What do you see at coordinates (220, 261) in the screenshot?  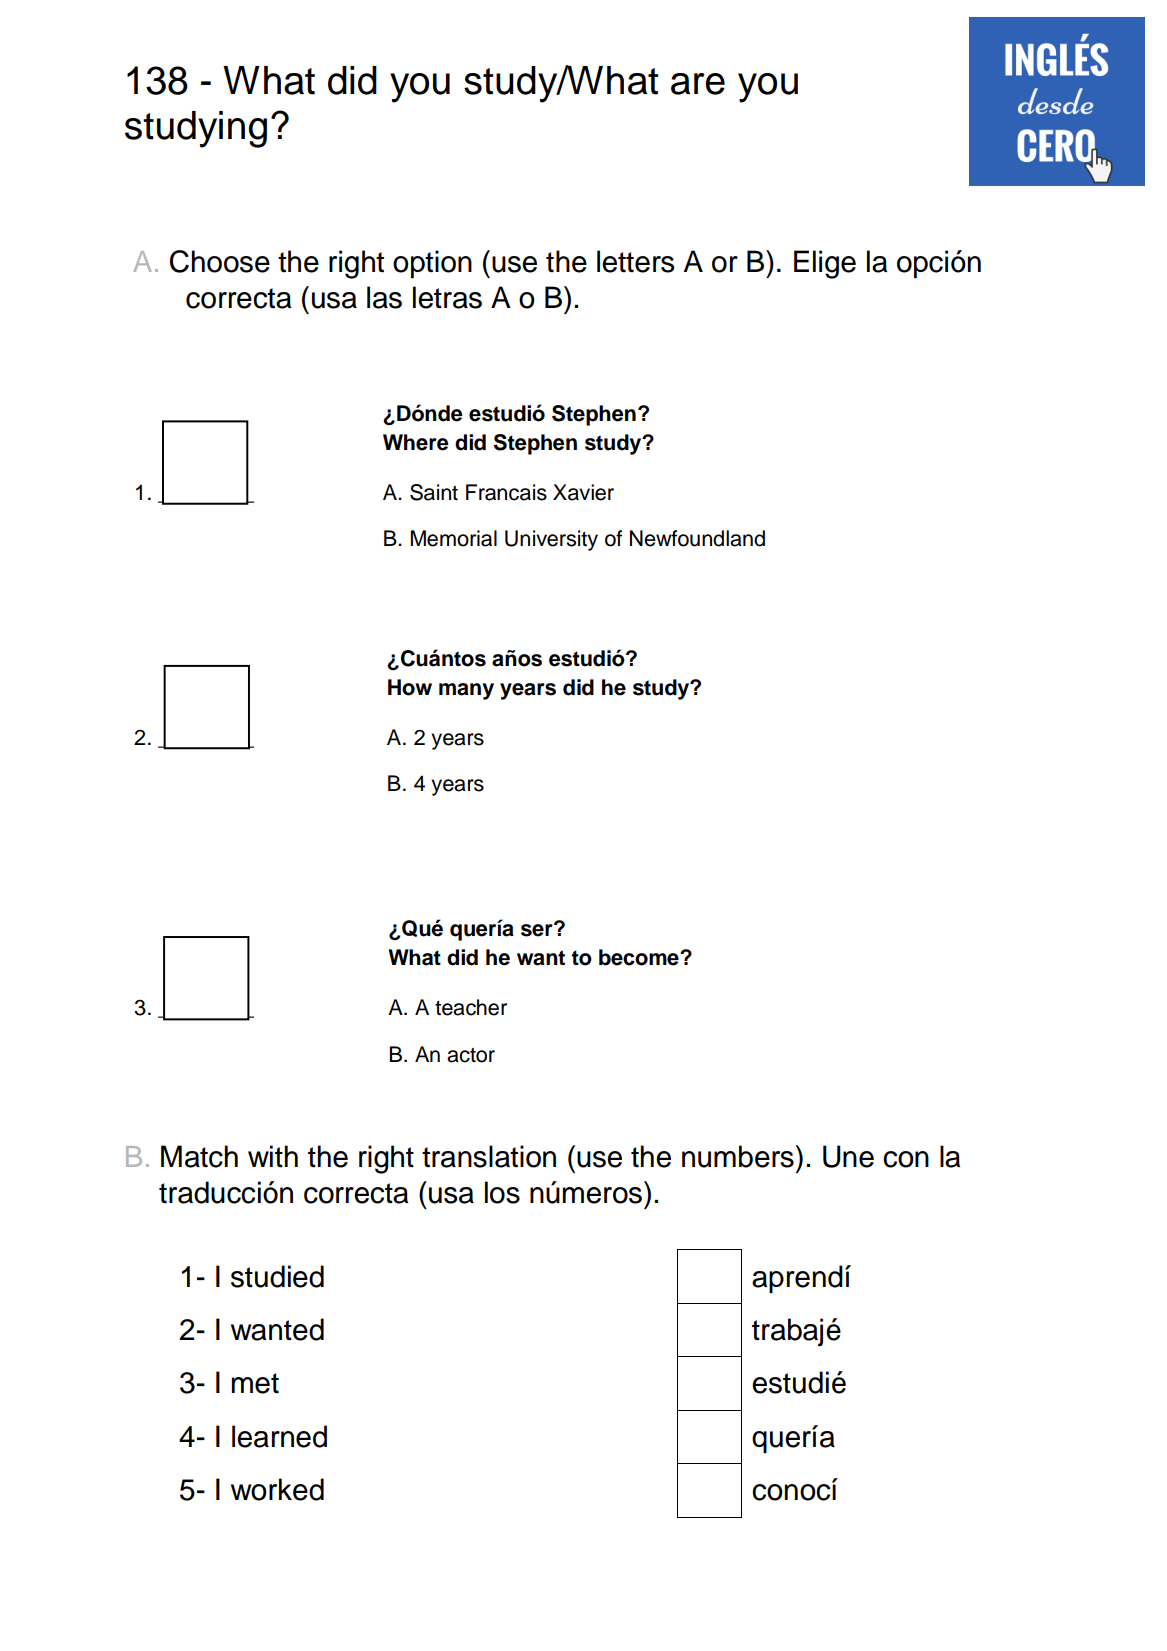 I see `Choose` at bounding box center [220, 261].
